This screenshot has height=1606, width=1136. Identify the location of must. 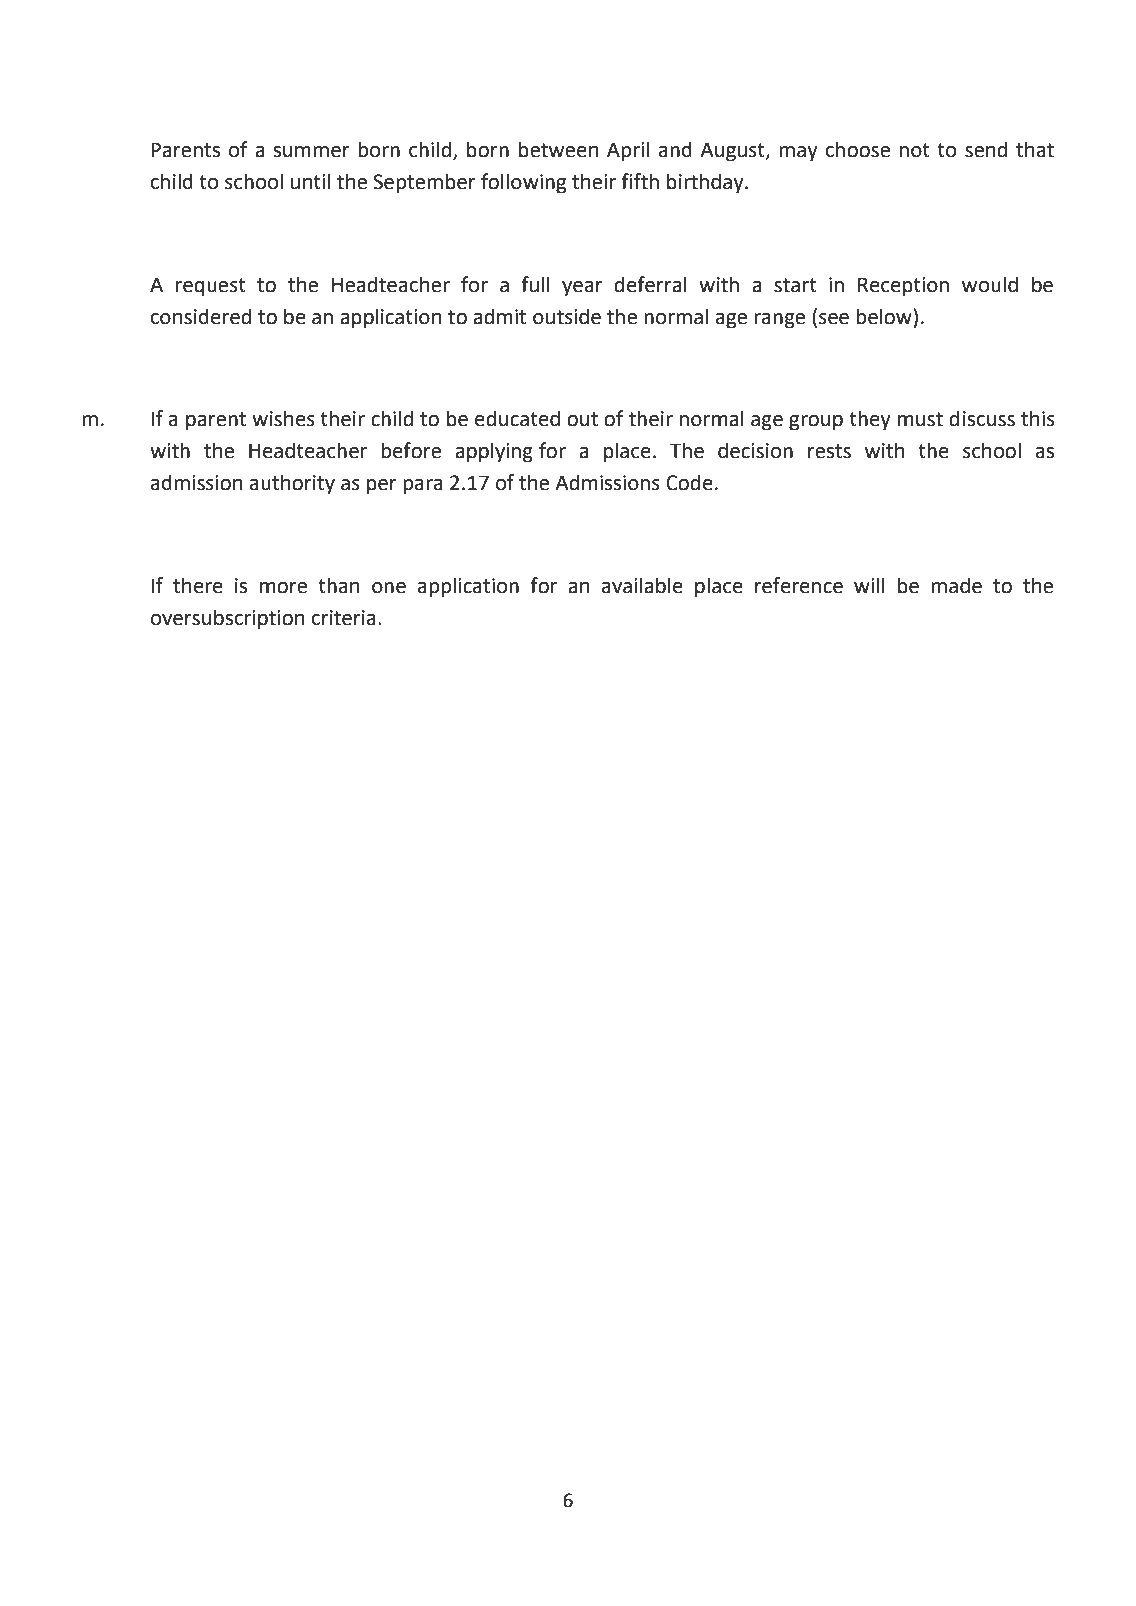
(920, 419).
